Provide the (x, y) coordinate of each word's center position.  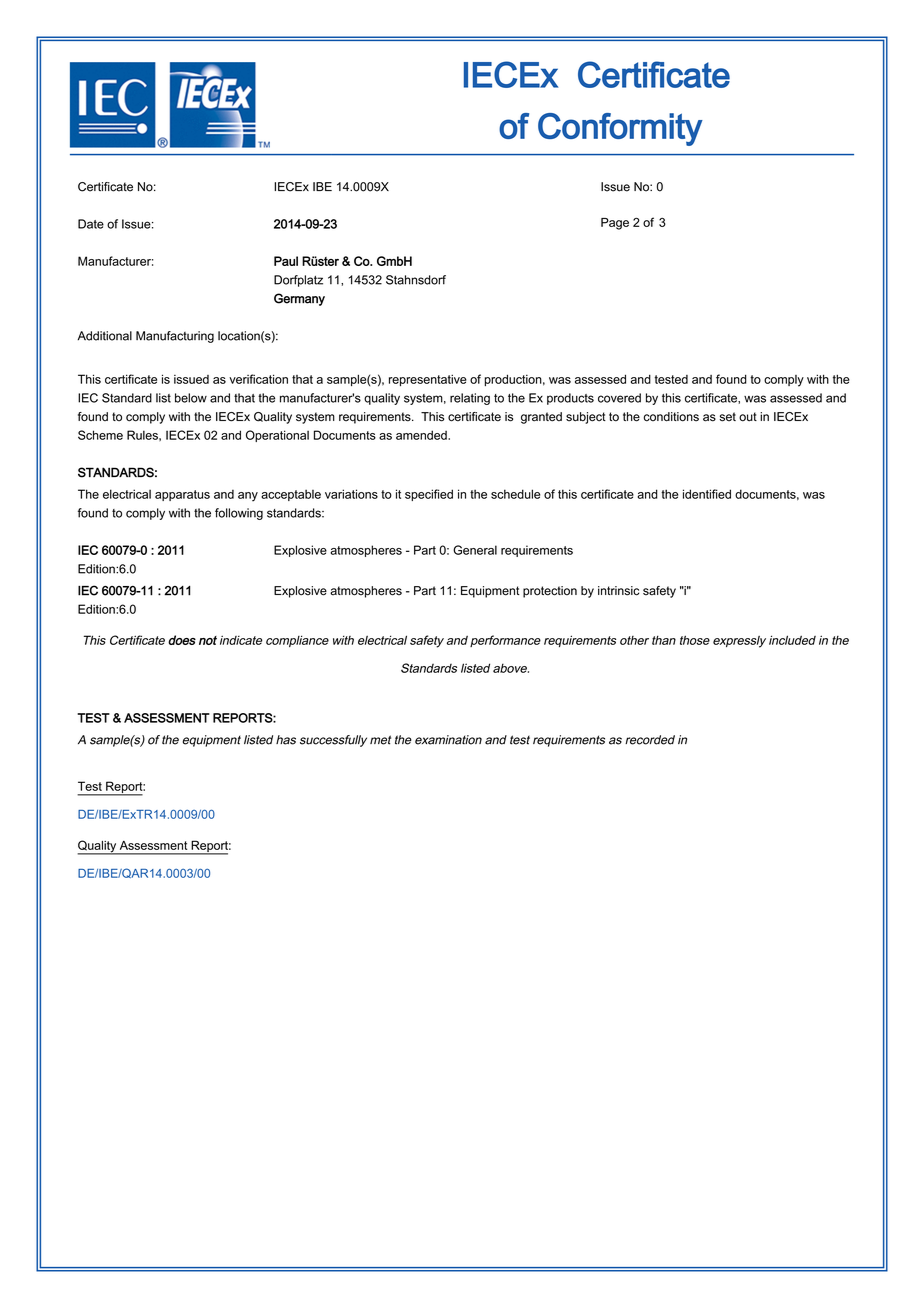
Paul (286, 261)
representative (428, 380)
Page (615, 224)
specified (429, 495)
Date (91, 224)
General (475, 550)
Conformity (620, 129)
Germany (299, 299)
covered (619, 398)
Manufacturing (175, 337)
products (570, 399)
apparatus (182, 495)
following (239, 514)
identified (707, 494)
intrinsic (618, 591)
